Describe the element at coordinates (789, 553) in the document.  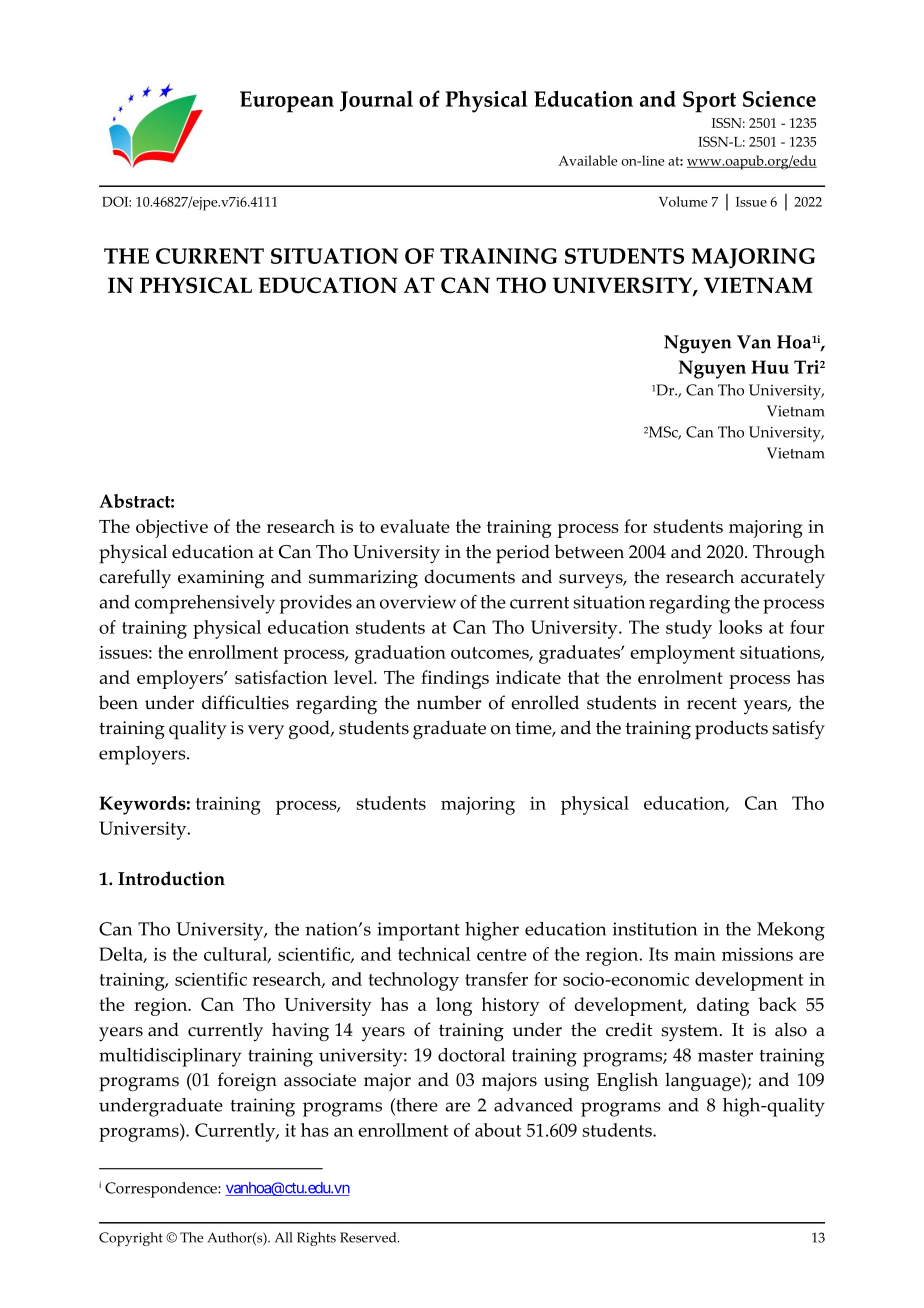
I see `Through` at that location.
